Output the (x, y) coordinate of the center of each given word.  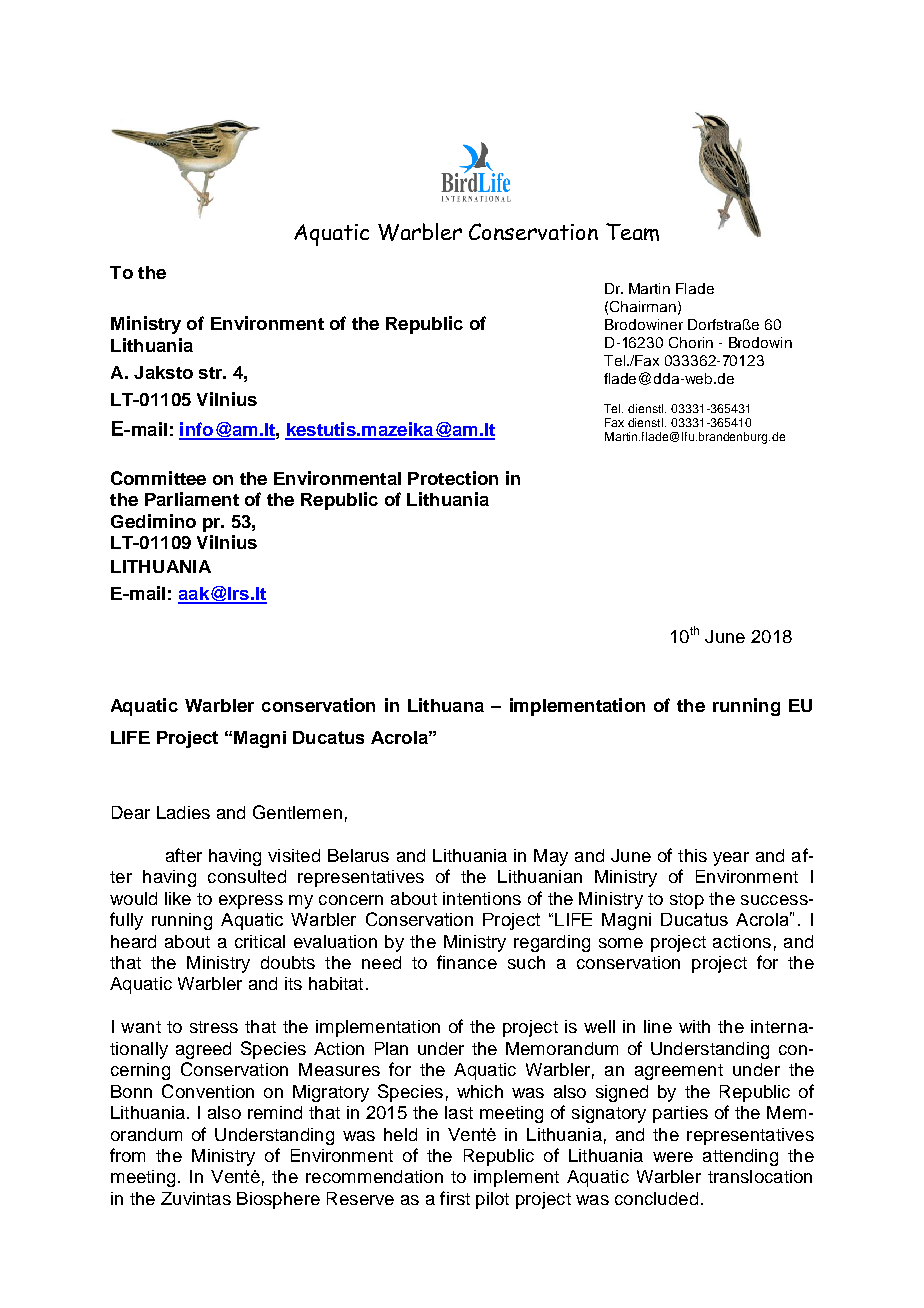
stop (687, 901)
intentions (482, 898)
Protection (453, 478)
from (127, 1155)
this (692, 855)
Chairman (643, 306)
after (184, 855)
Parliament (192, 499)
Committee (158, 478)
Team (632, 232)
